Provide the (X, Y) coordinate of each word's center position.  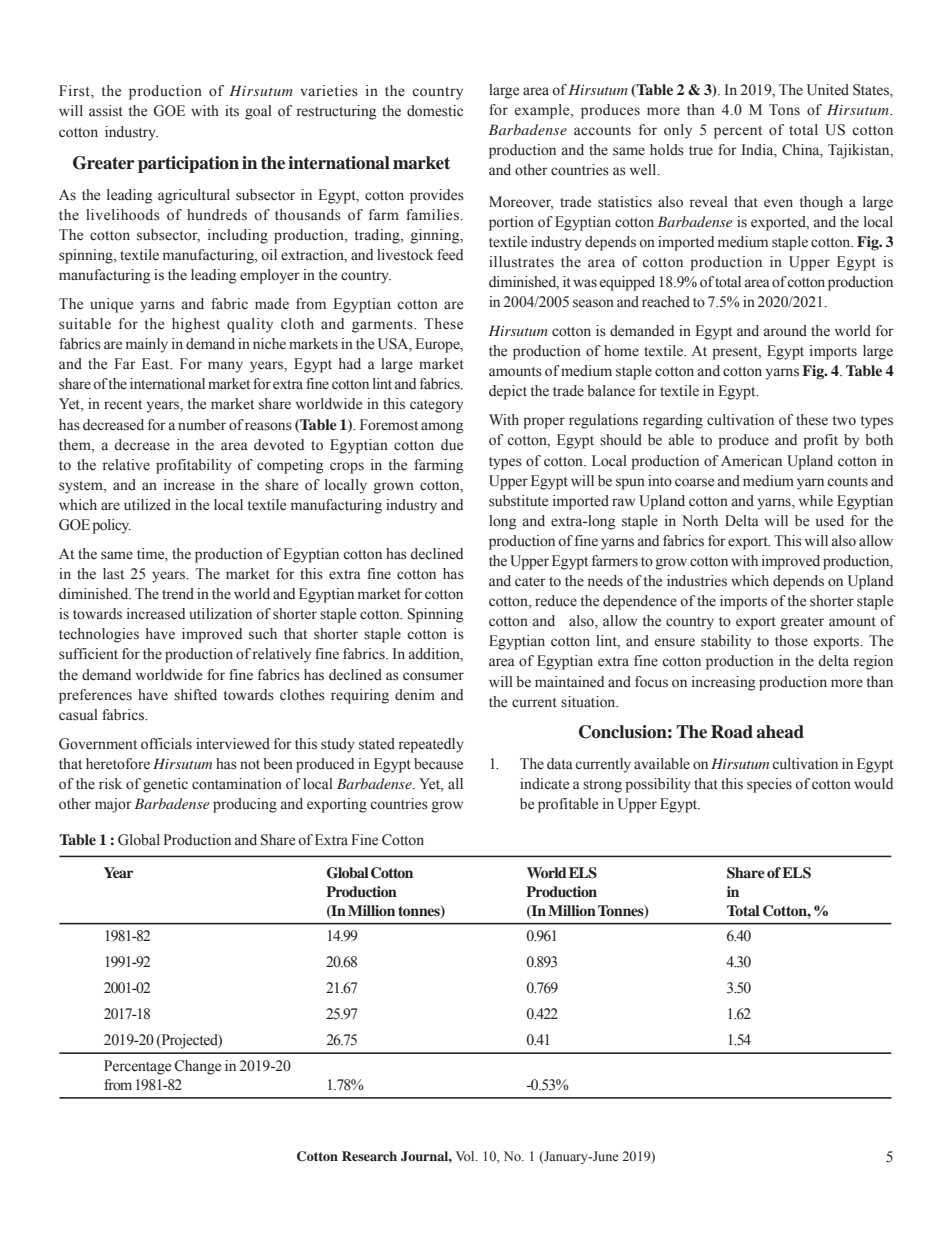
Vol (466, 1156)
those (791, 641)
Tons (784, 110)
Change (198, 1067)
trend (178, 594)
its (232, 111)
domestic (435, 111)
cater (530, 582)
